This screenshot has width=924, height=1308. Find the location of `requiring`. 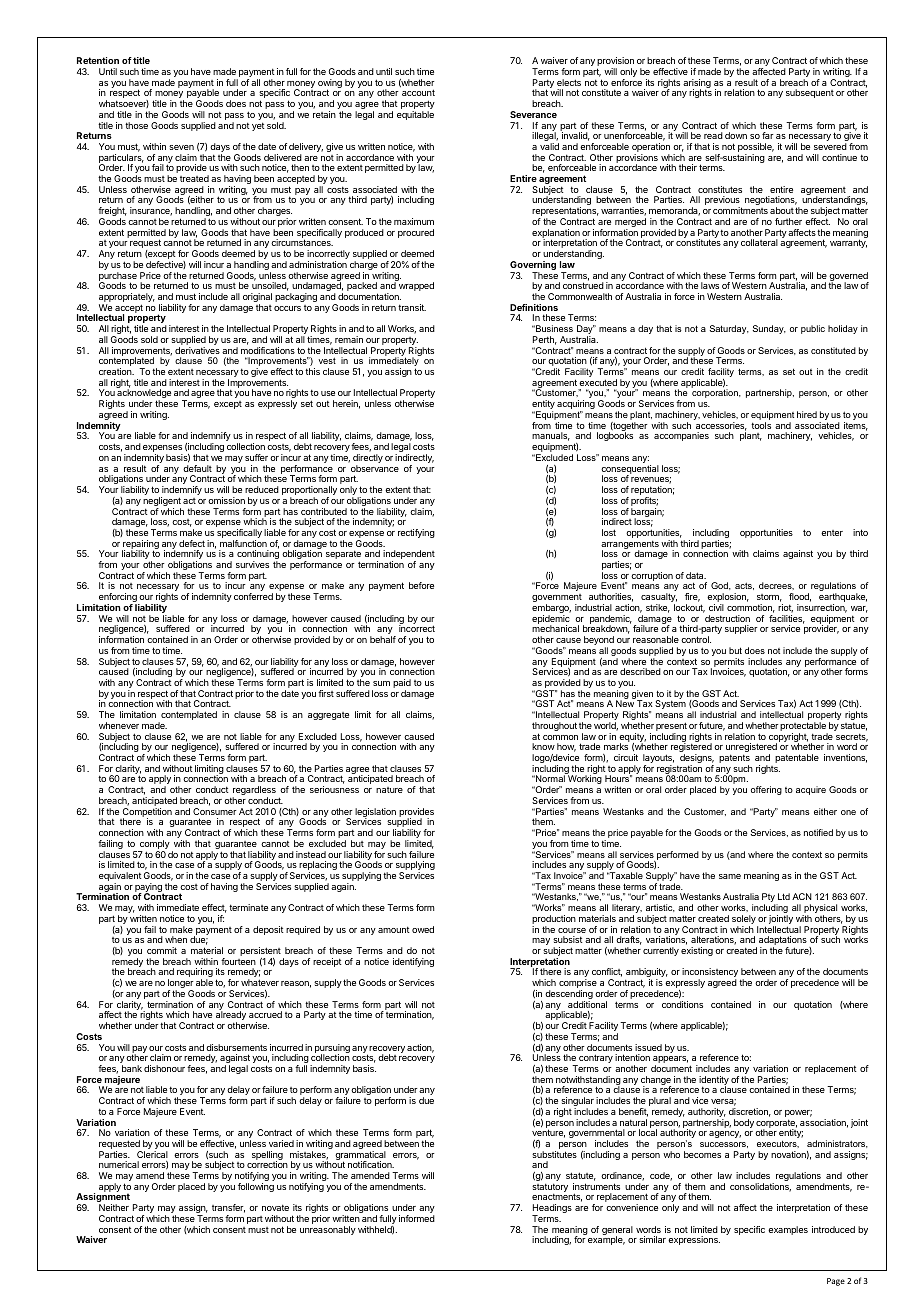

requiring is located at coordinates (195, 974).
